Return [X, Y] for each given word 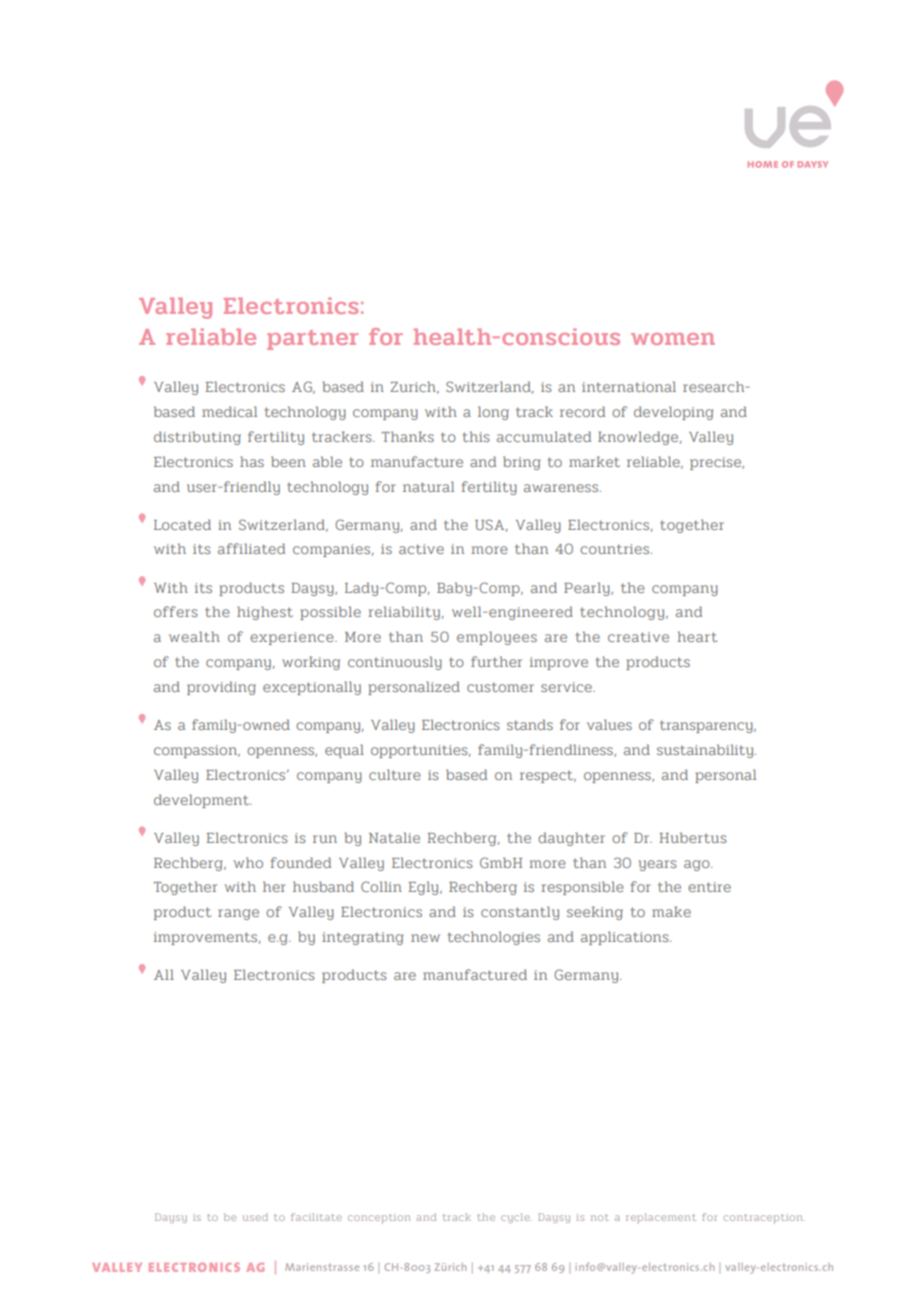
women [673, 339]
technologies [494, 938]
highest [265, 613]
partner [312, 340]
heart [697, 636]
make [671, 911]
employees [497, 638]
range [238, 914]
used [255, 1217]
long [493, 413]
